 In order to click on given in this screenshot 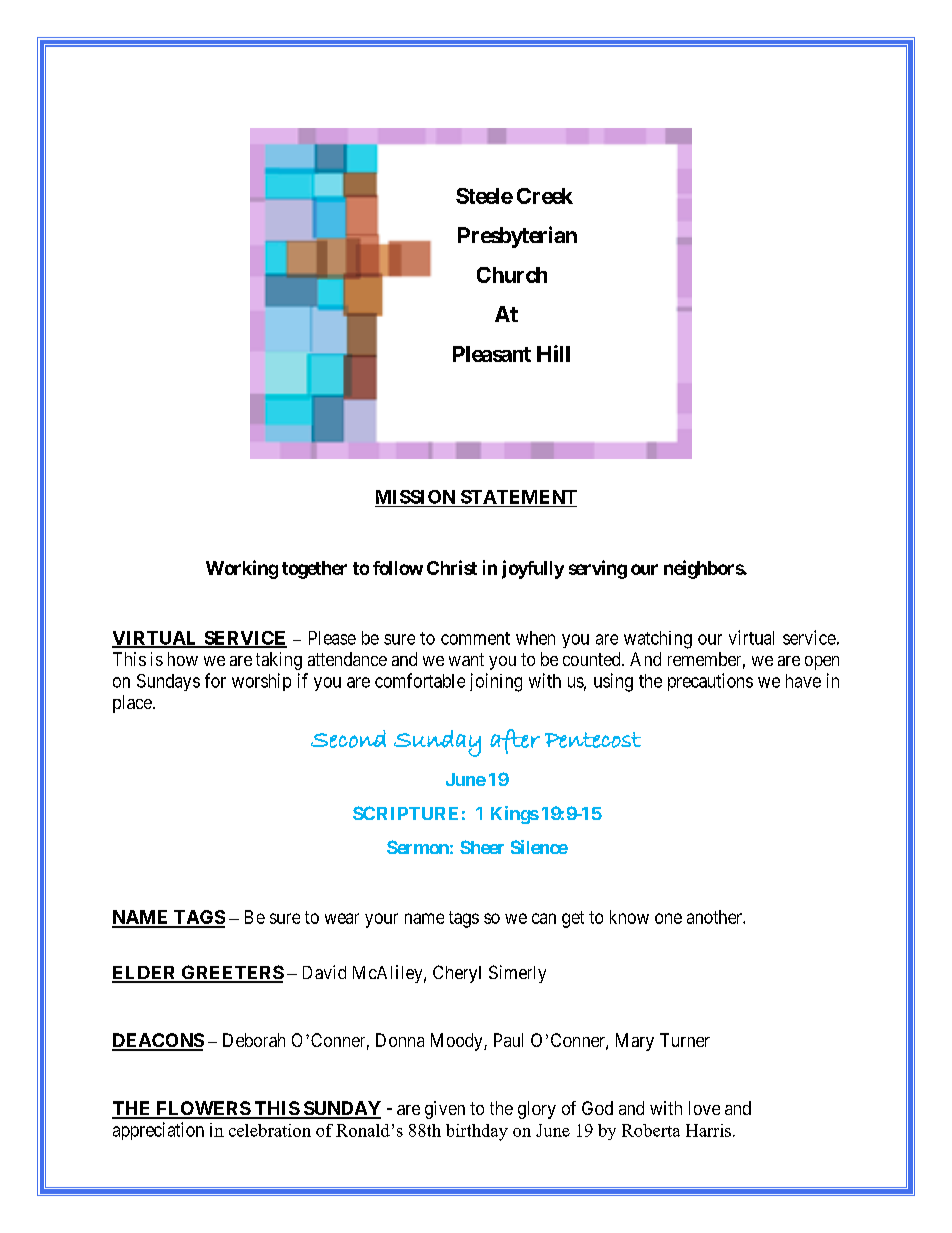, I will do `click(445, 1110)`.
